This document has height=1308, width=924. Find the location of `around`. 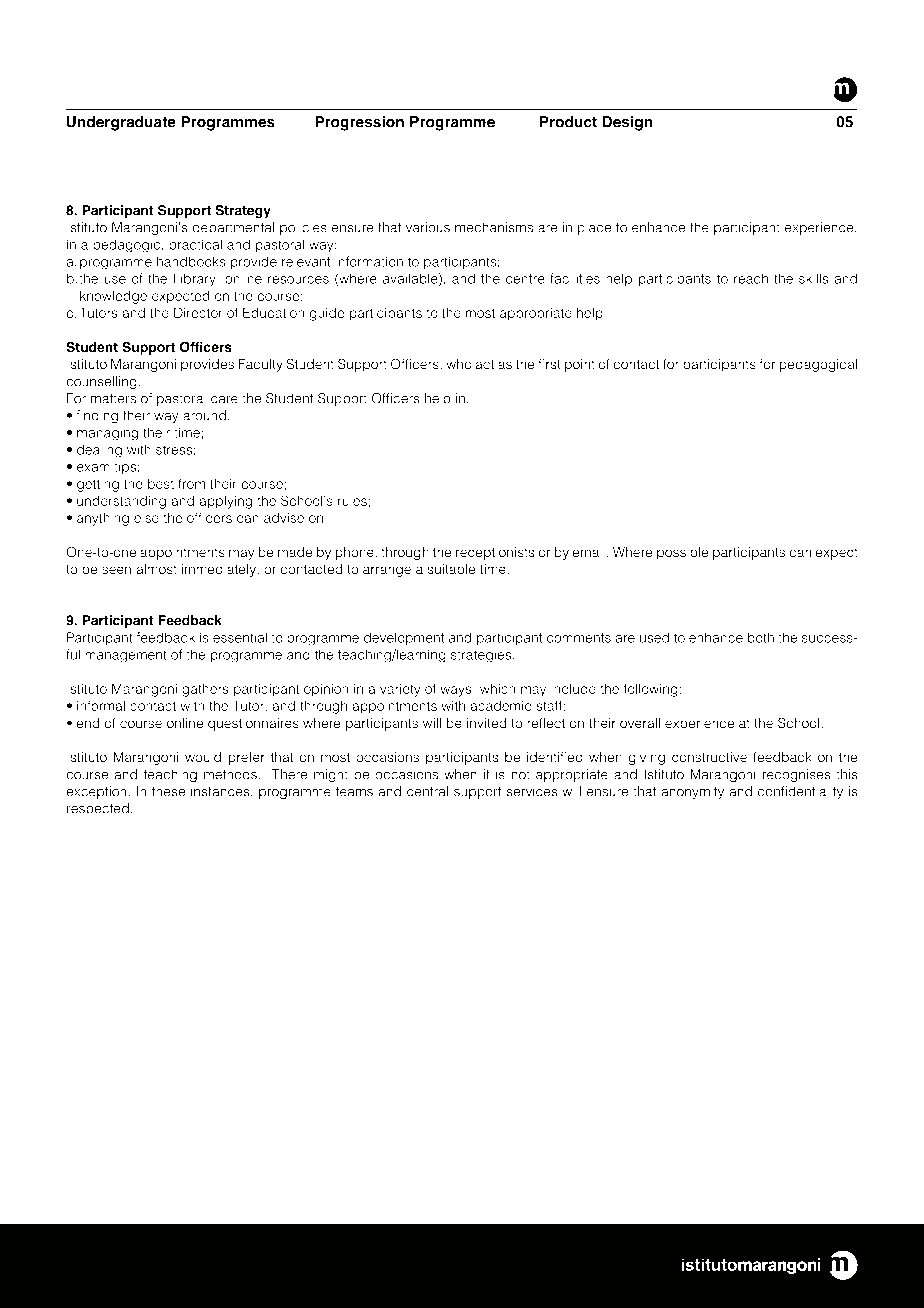

around is located at coordinates (204, 415).
